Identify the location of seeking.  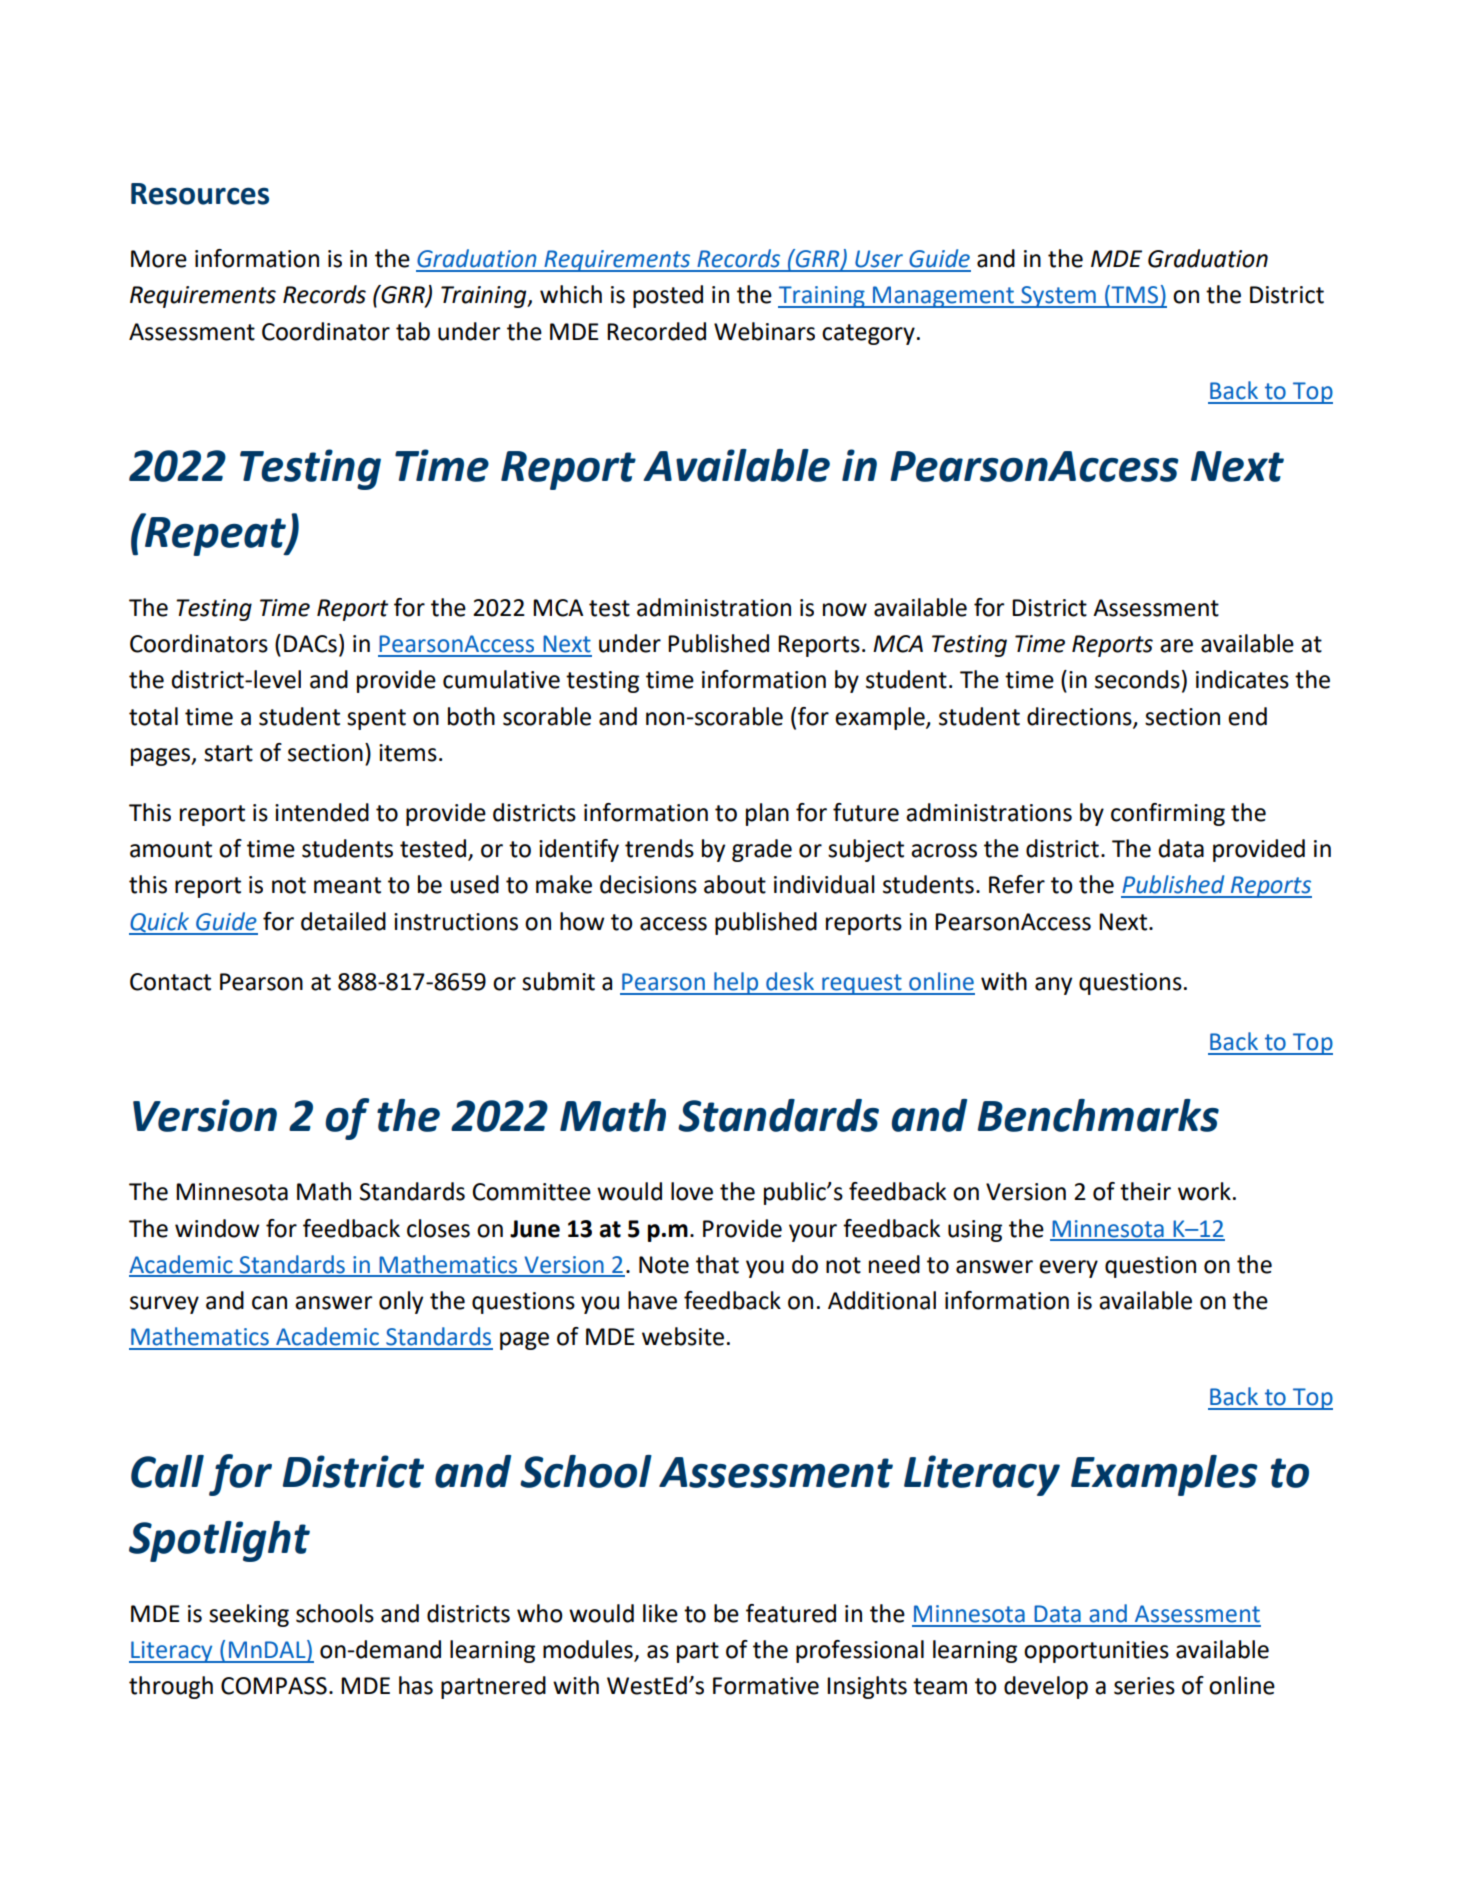
(249, 1615).
